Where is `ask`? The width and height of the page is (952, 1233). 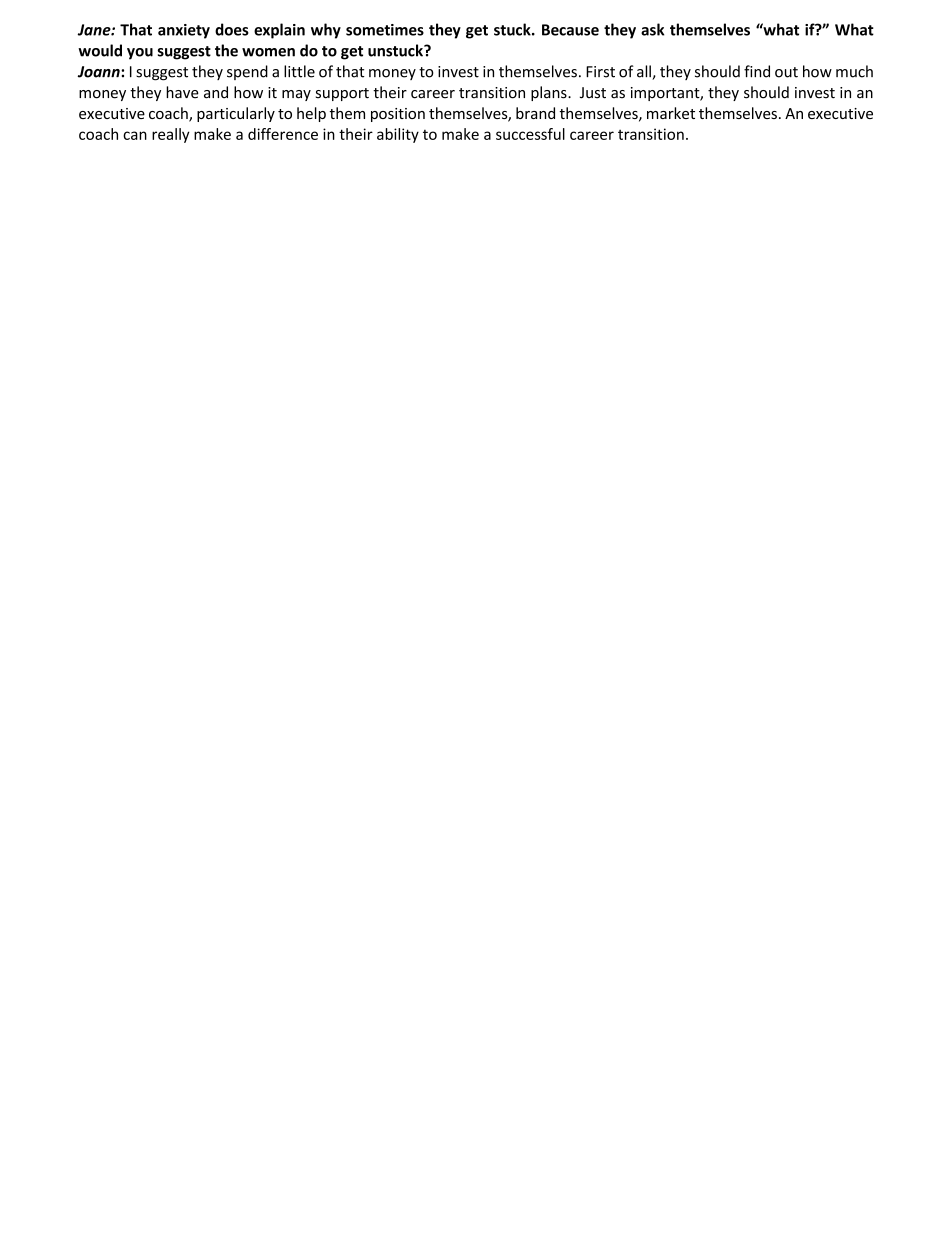
ask is located at coordinates (652, 29).
